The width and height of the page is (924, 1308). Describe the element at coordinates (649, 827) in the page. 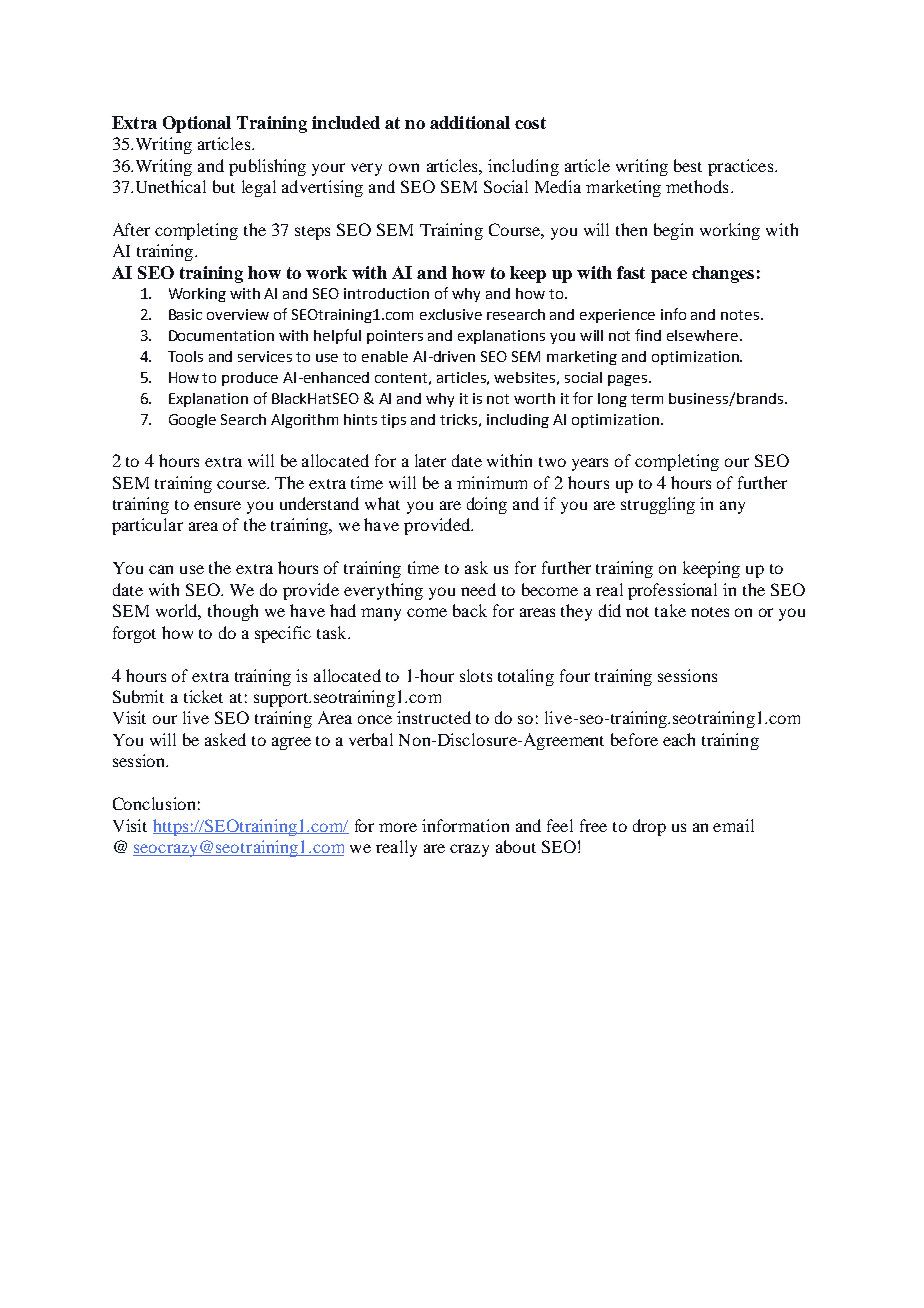

I see `drop` at that location.
